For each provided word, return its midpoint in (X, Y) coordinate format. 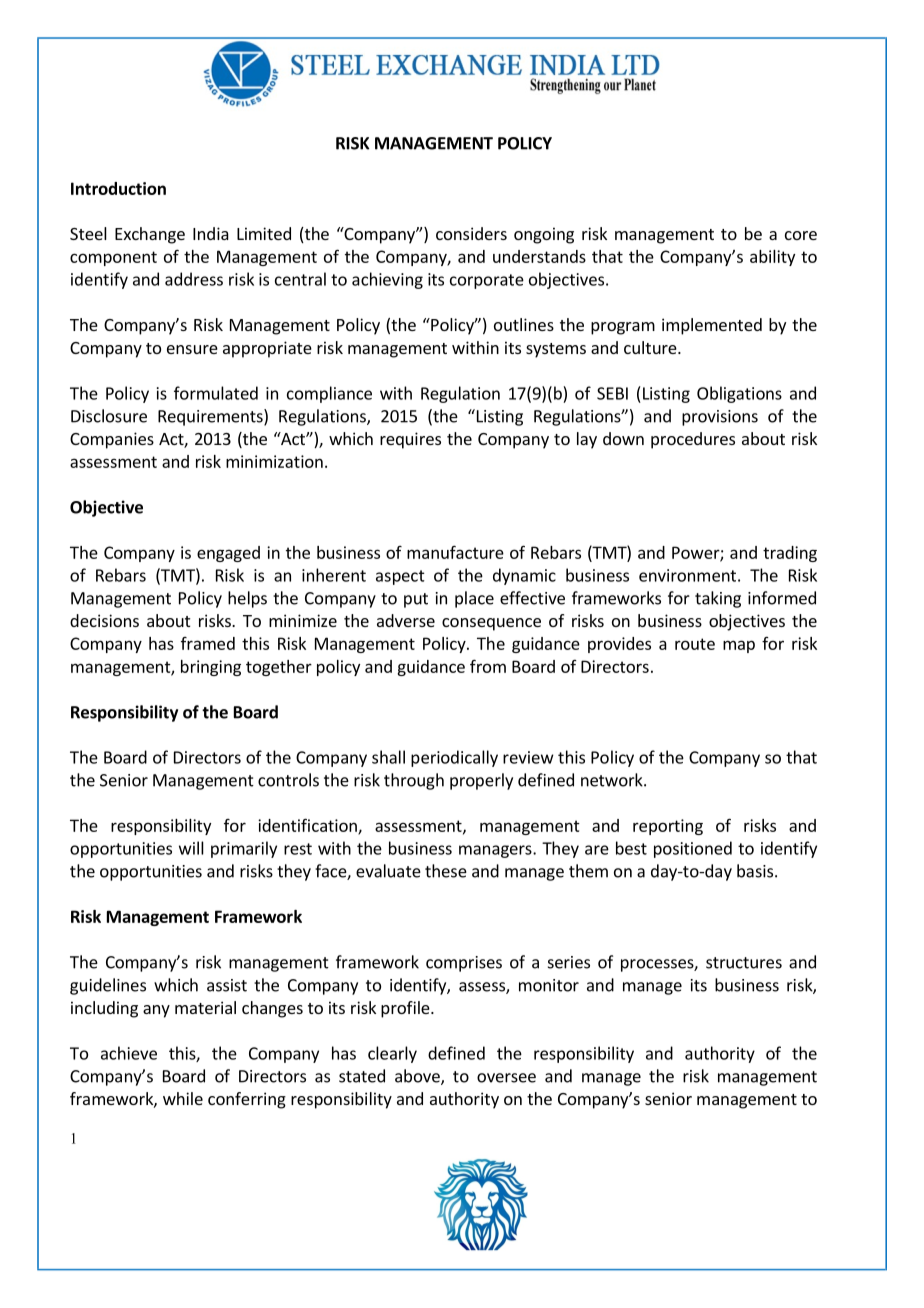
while (183, 1098)
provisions (720, 418)
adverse (406, 620)
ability (772, 258)
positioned (693, 849)
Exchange (150, 235)
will (191, 848)
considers (471, 233)
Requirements (211, 417)
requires (410, 440)
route (695, 644)
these (446, 871)
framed (208, 643)
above (418, 1077)
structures (744, 963)
